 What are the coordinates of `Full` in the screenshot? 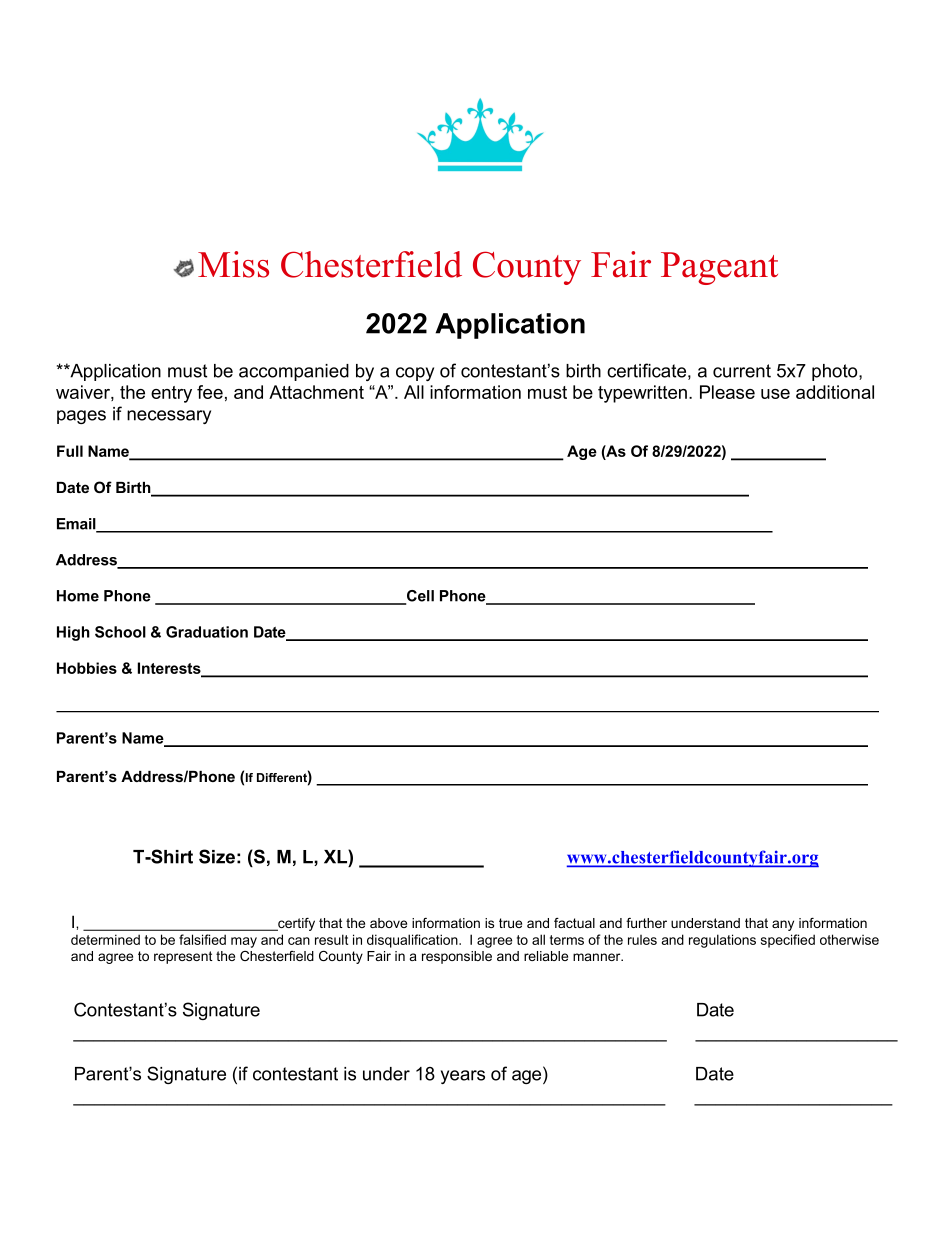 It's located at (70, 451).
